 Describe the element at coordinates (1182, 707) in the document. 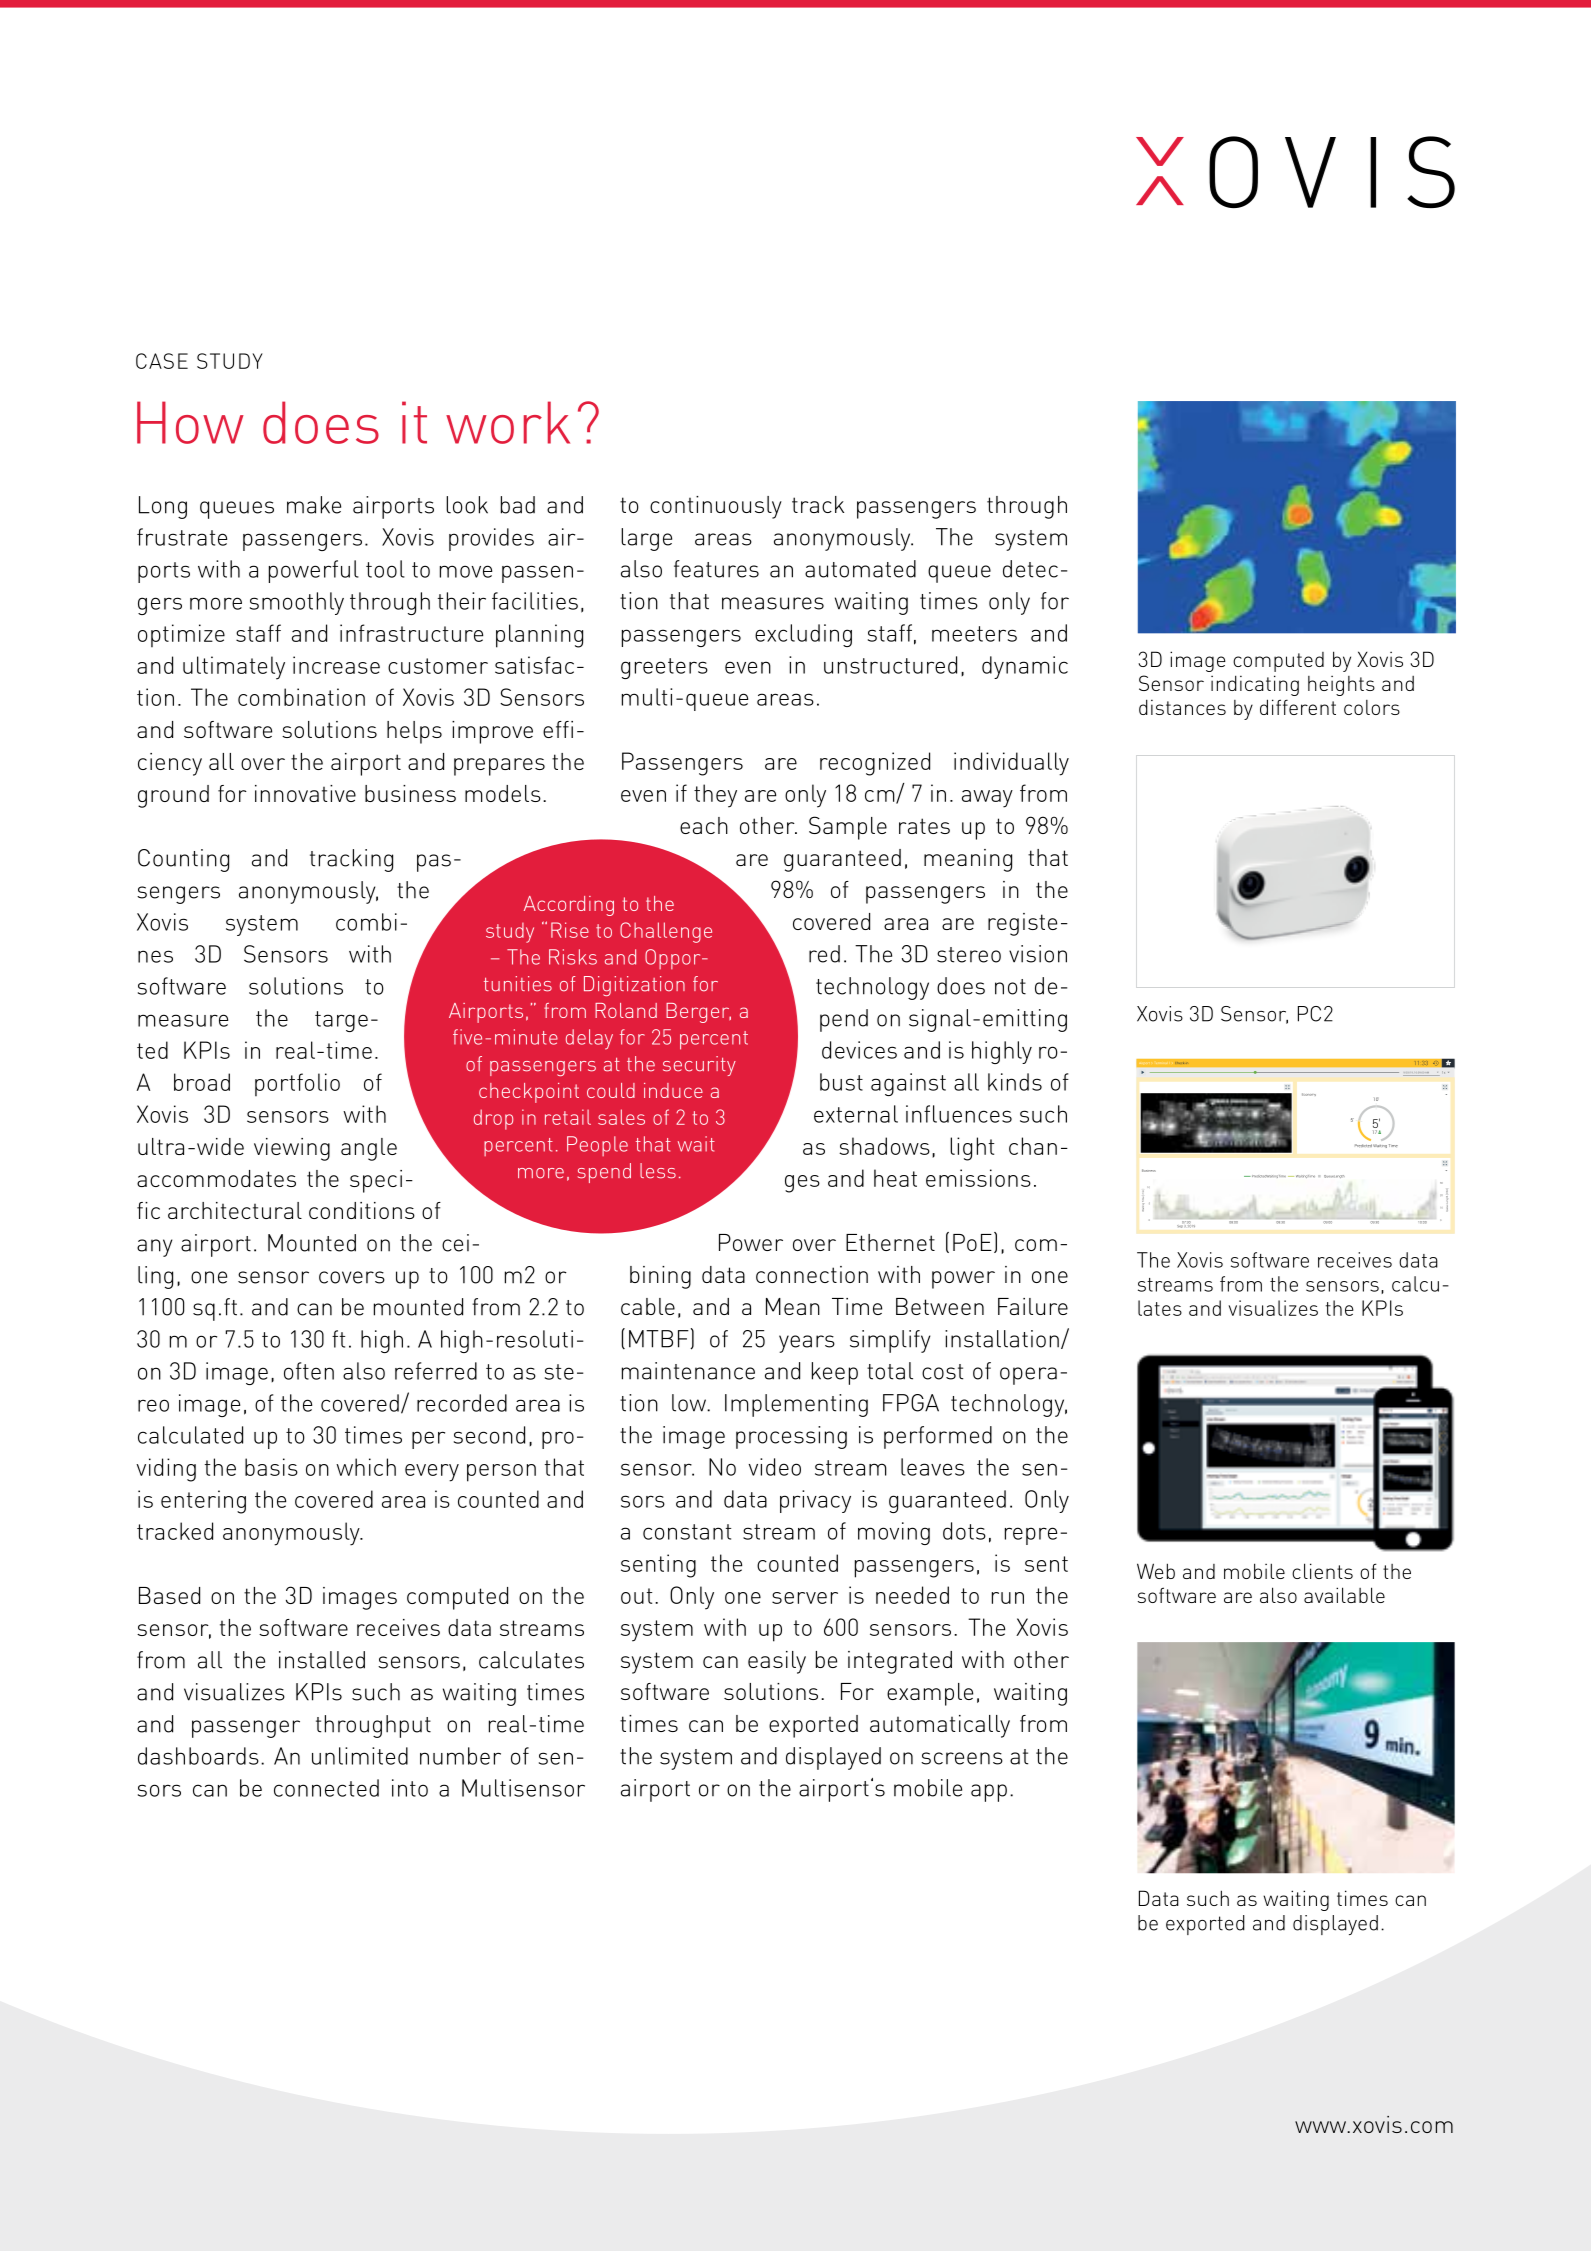

I see `distances` at that location.
